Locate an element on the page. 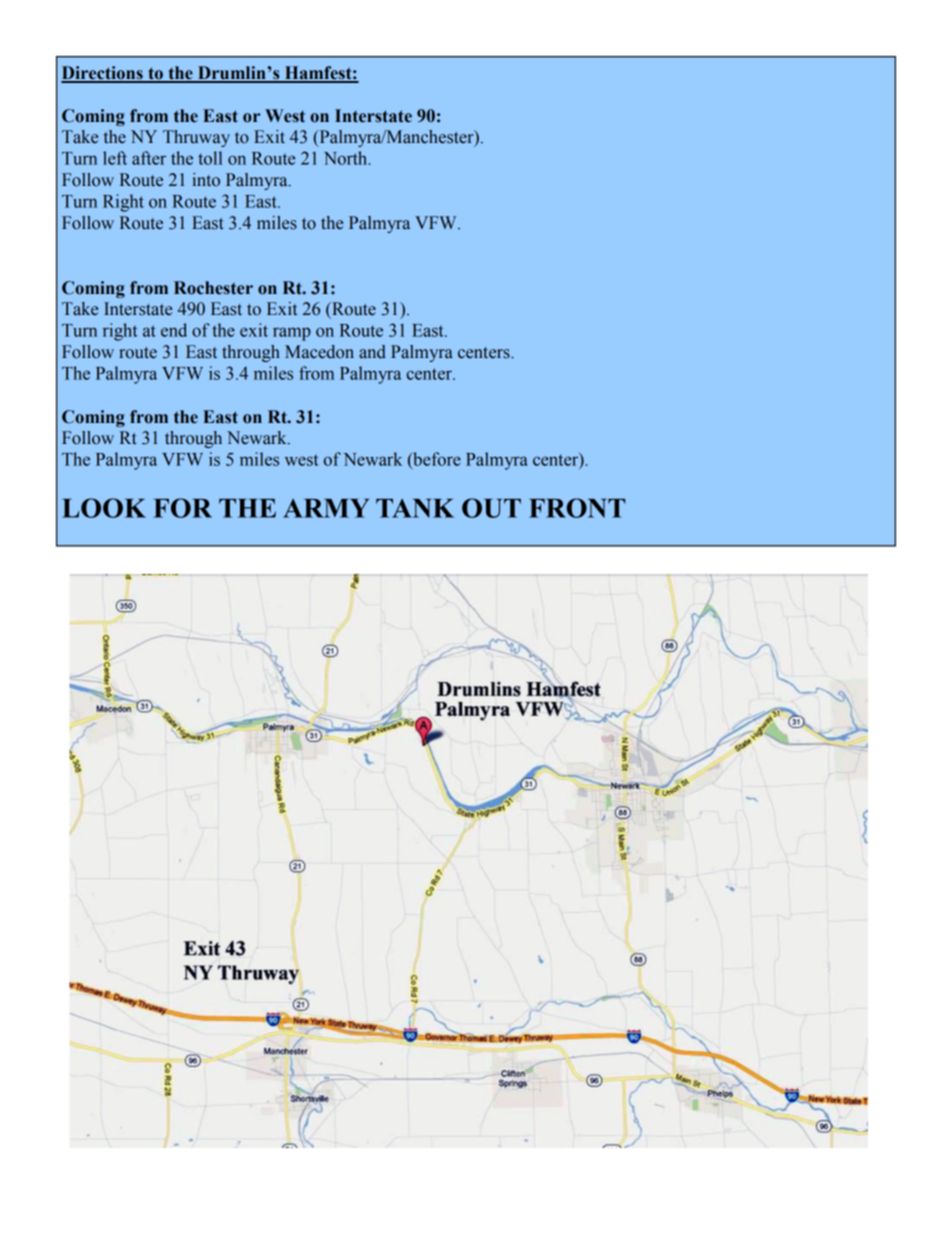 The image size is (952, 1233). Directions is located at coordinates (103, 74).
